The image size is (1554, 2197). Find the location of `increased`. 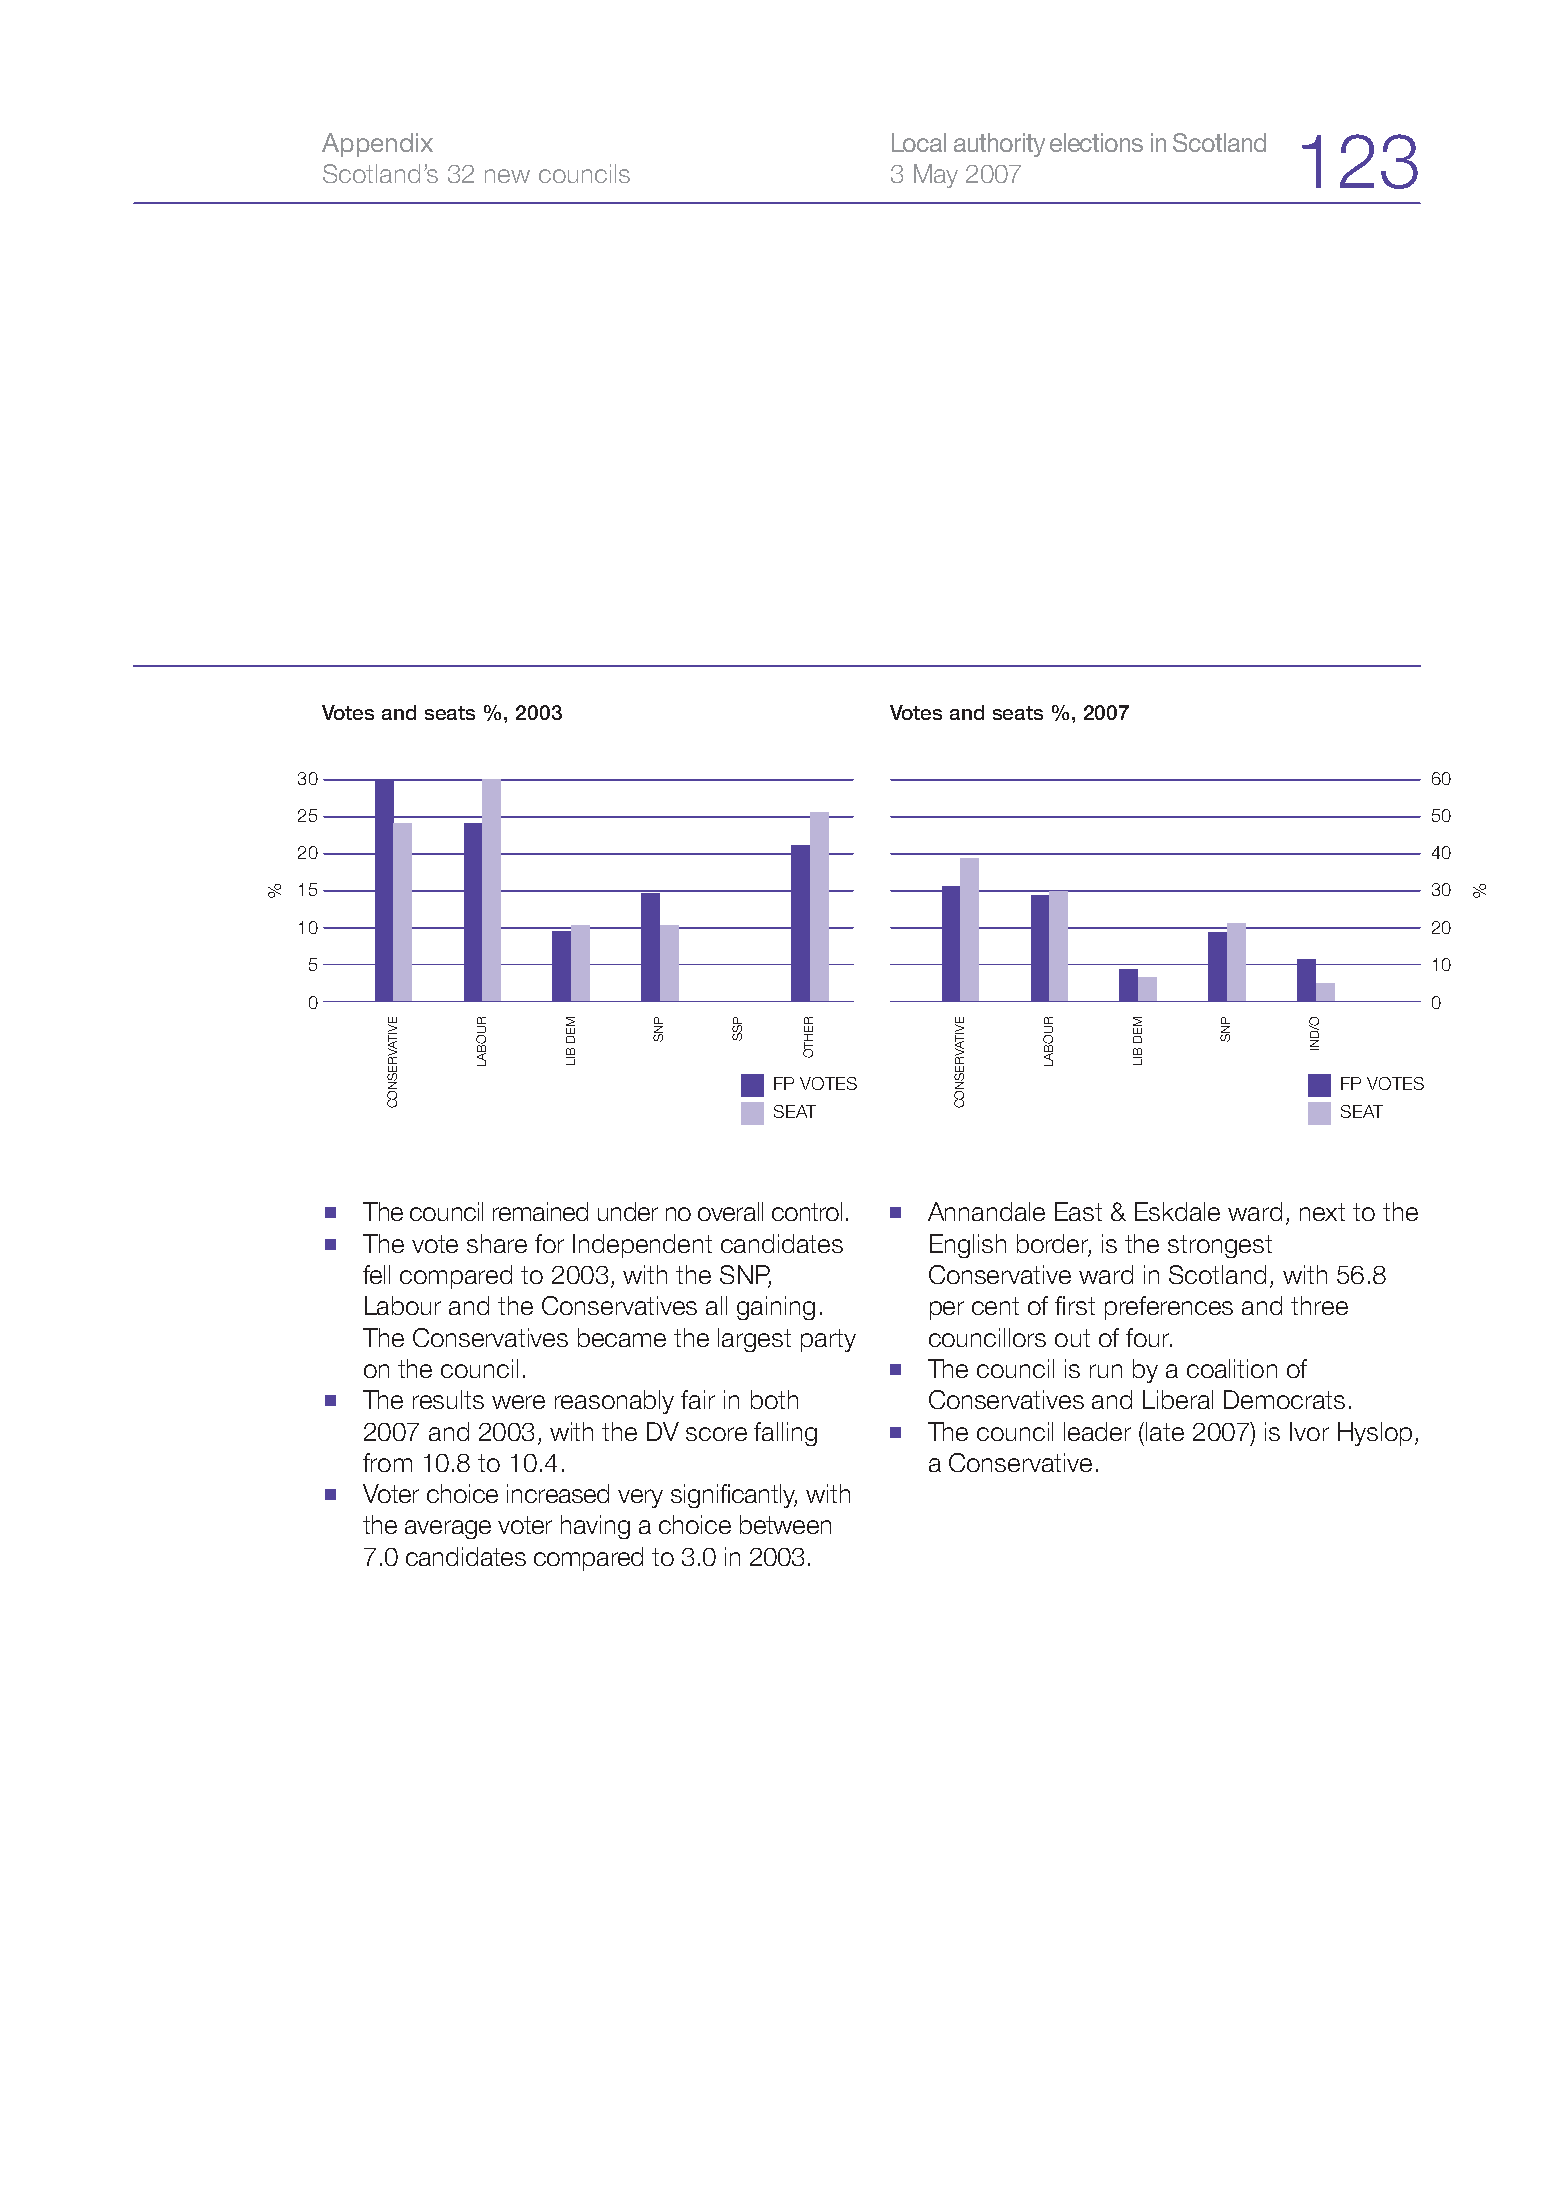

increased is located at coordinates (558, 1493).
